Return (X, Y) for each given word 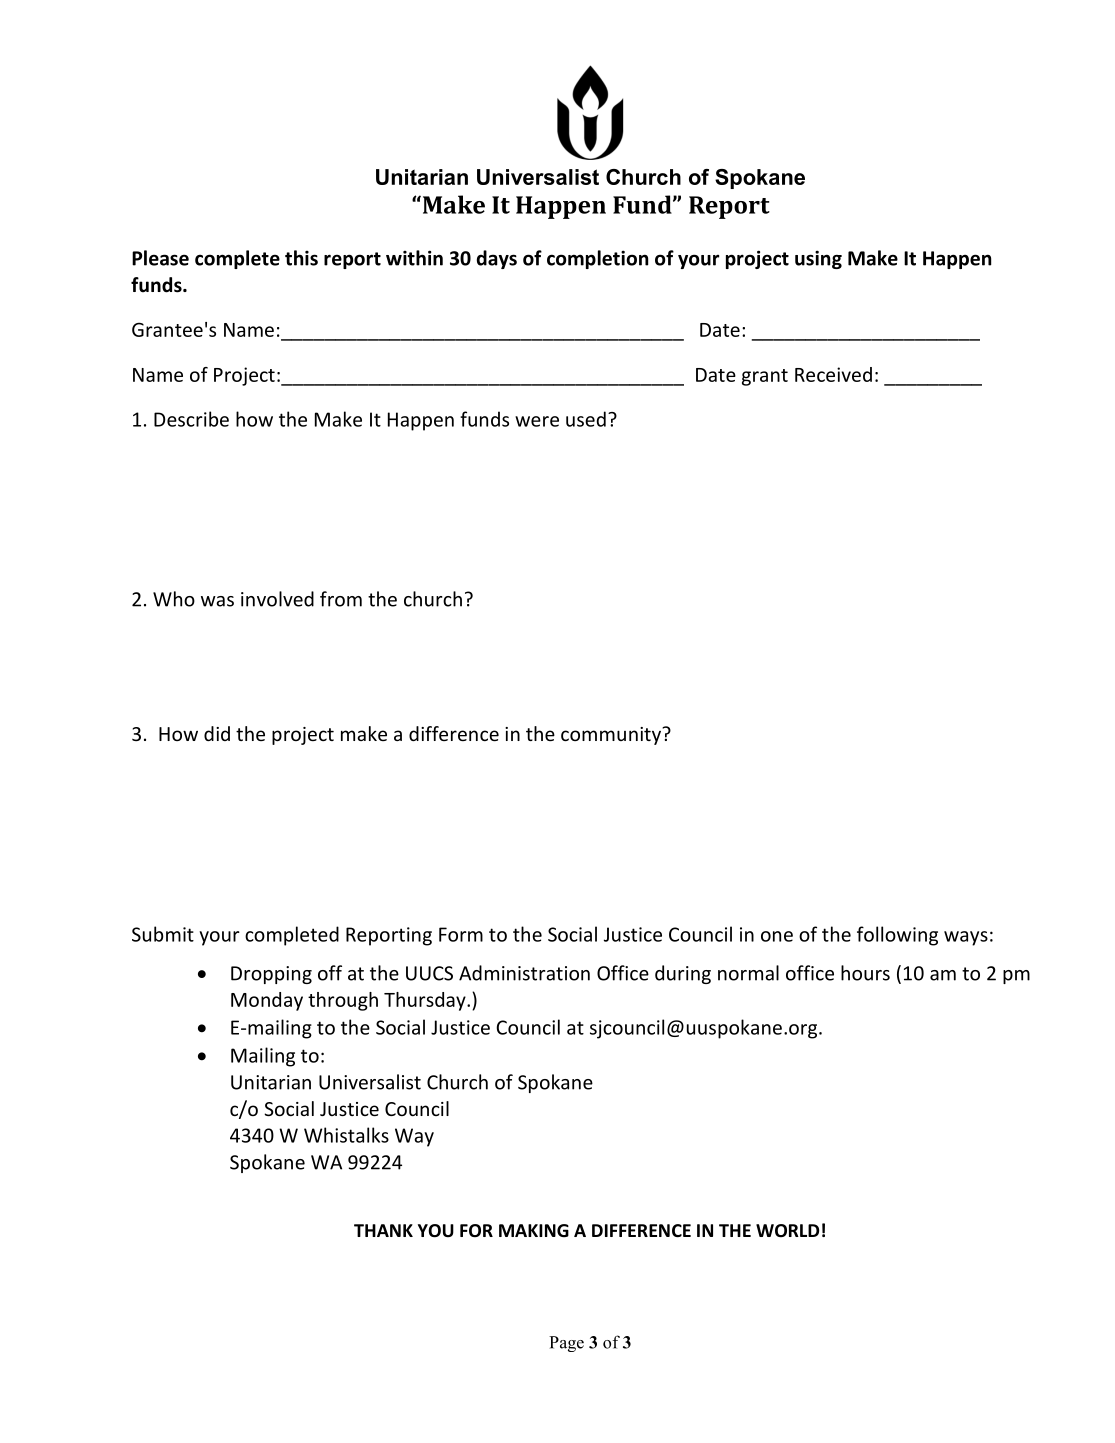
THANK (383, 1230)
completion (597, 259)
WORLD (787, 1230)
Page (566, 1344)
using (818, 259)
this (301, 258)
